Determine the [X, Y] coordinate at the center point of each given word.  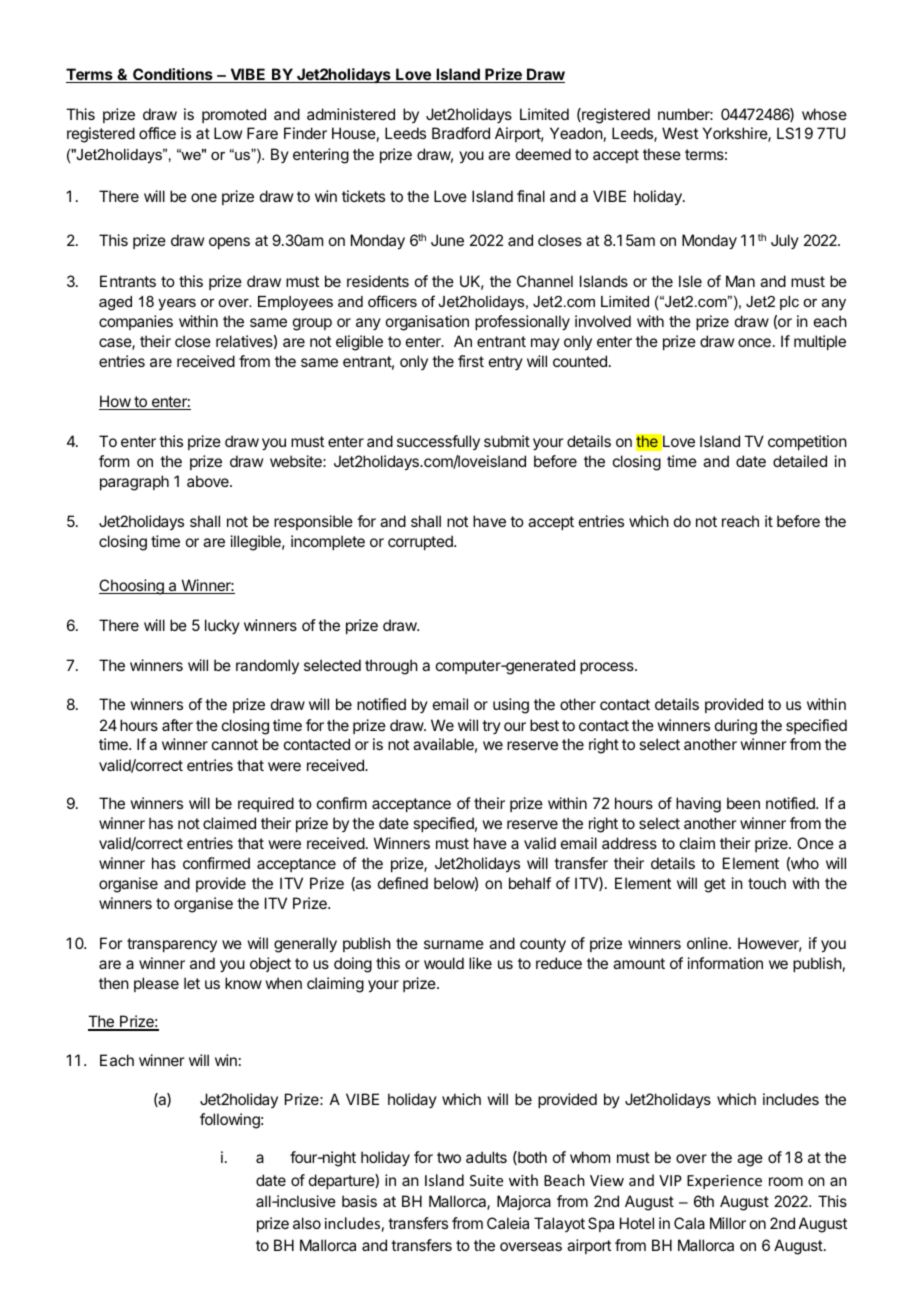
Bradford [461, 133]
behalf [530, 883]
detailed [800, 461]
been [743, 803]
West [680, 133]
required [266, 804]
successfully [438, 442]
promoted [234, 115]
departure [342, 1181]
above [209, 481]
